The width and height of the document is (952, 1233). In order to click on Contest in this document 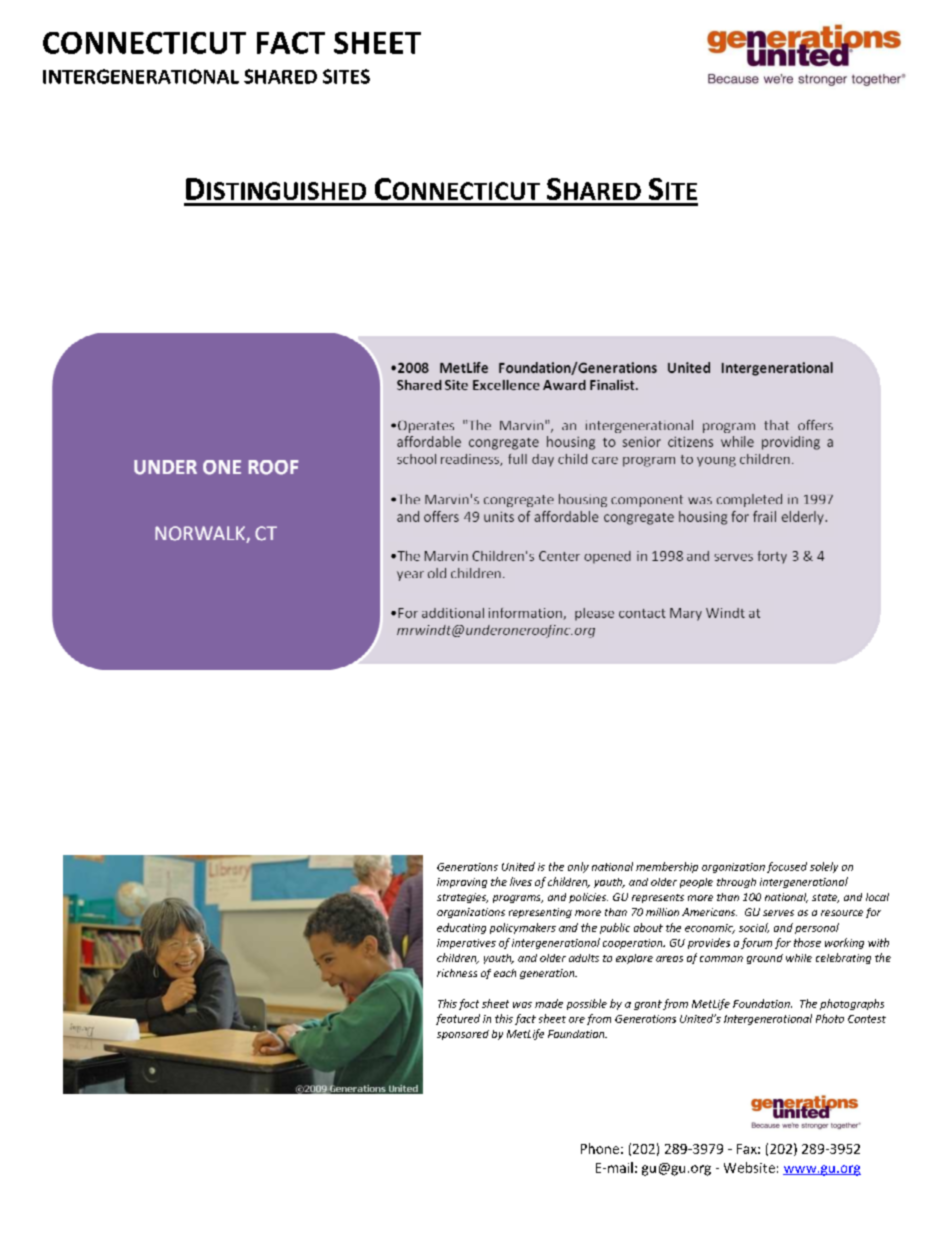, I will do `click(867, 1019)`.
